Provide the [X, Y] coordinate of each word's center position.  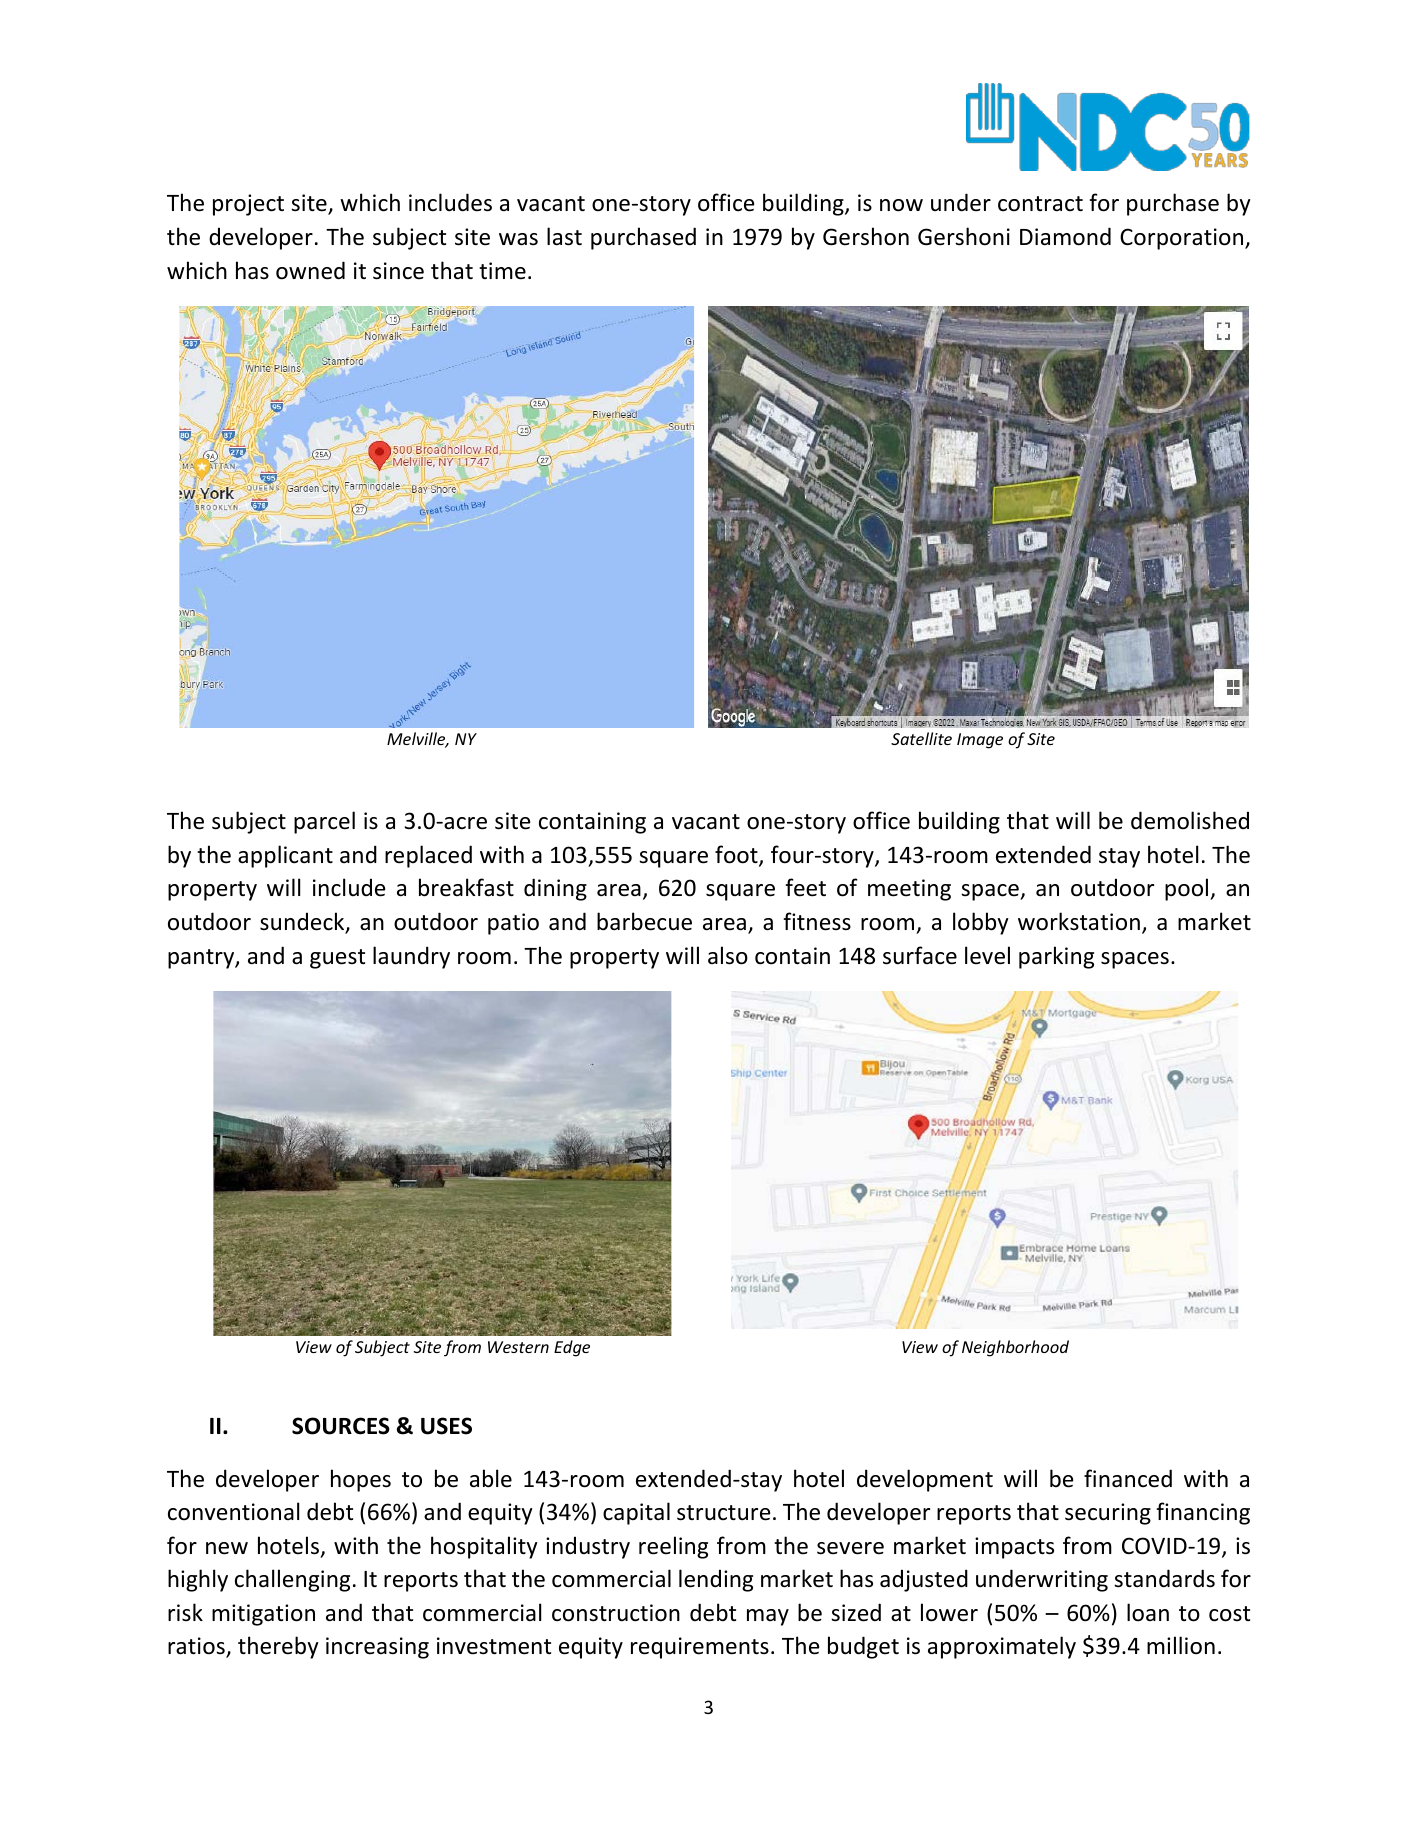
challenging [292, 1580]
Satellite [921, 738]
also [728, 955]
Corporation [1183, 239]
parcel [324, 822]
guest [337, 959]
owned [310, 270]
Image [980, 741]
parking [1056, 957]
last [564, 236]
